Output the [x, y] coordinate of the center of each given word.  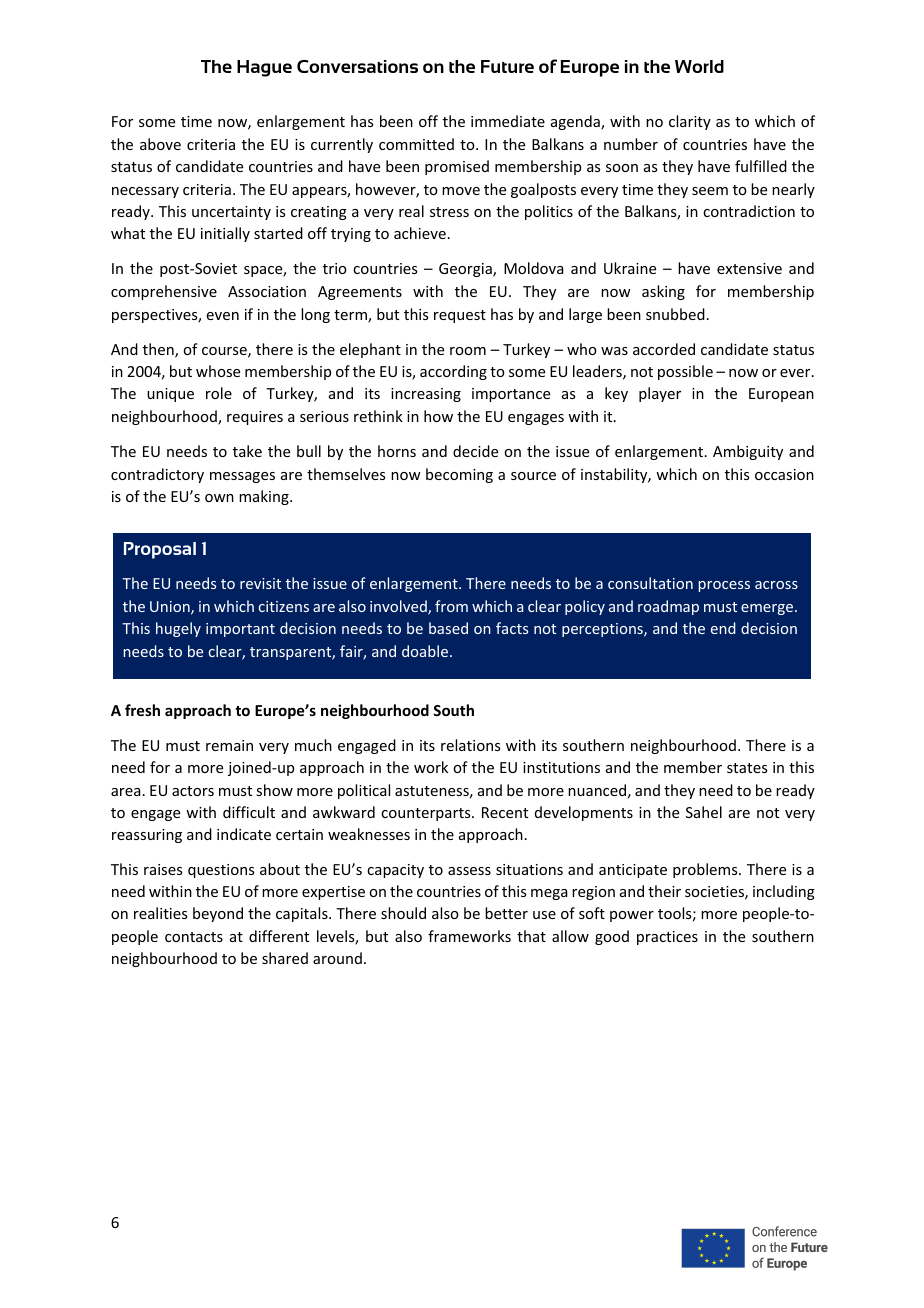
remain [229, 745]
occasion [784, 474]
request [460, 316]
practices [667, 938]
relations [470, 745]
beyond [218, 914]
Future [507, 66]
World [699, 66]
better [506, 913]
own [219, 498]
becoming [459, 475]
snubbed [675, 314]
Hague [264, 68]
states [747, 768]
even [223, 316]
